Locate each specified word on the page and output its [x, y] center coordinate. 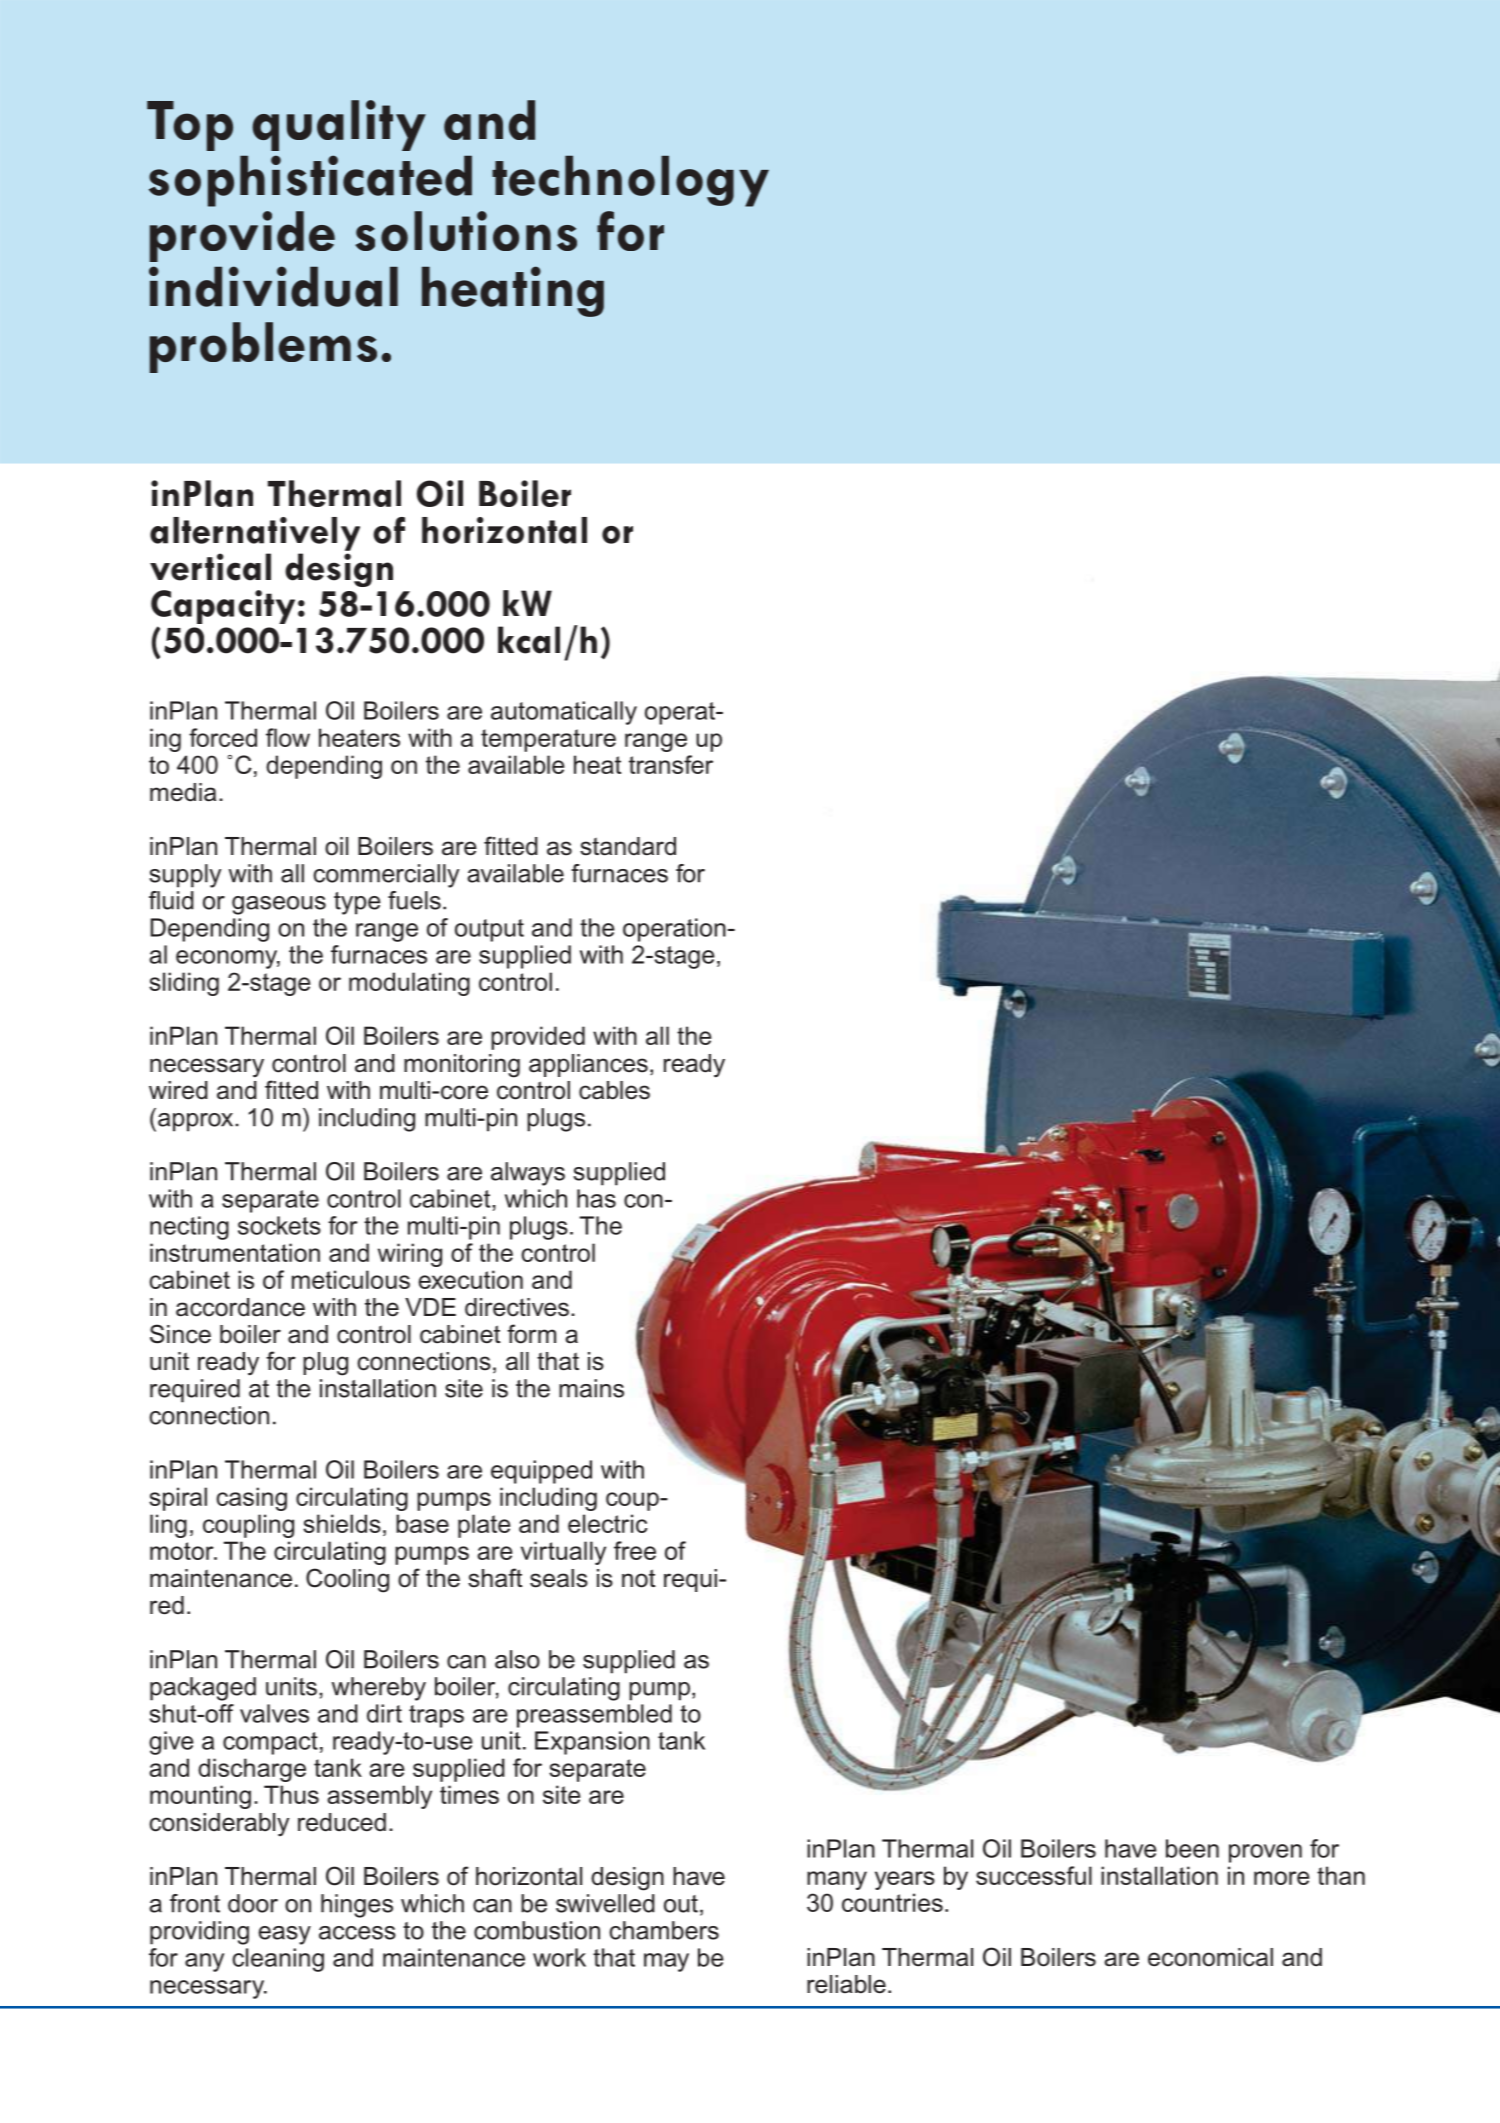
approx [197, 1122]
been [1192, 1848]
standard [628, 846]
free [635, 1550]
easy [285, 1935]
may [666, 1962]
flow [288, 737]
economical [1210, 1957]
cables [614, 1090]
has [596, 1198]
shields [342, 1523]
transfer [671, 764]
